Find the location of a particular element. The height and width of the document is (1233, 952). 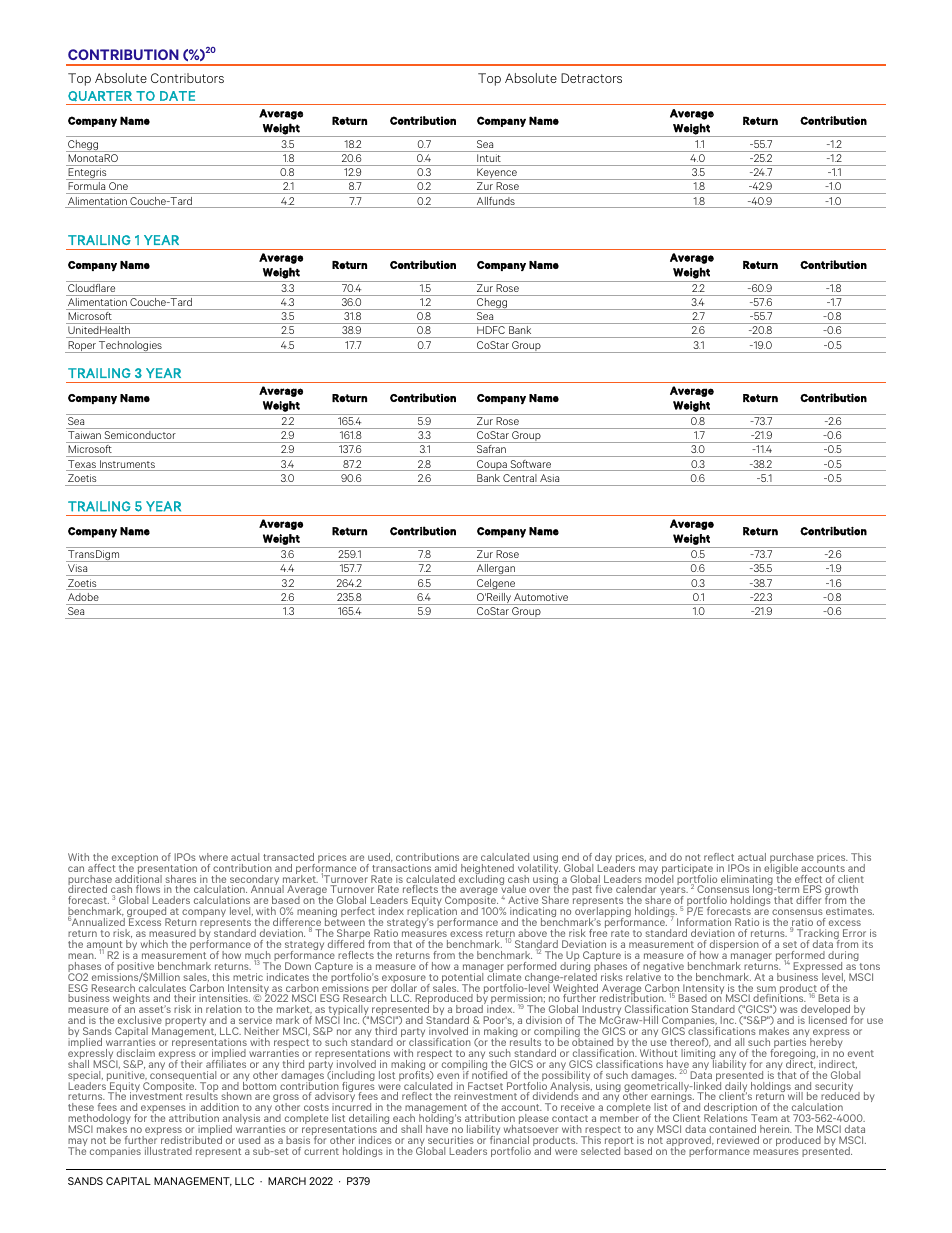

Intuit is located at coordinates (488, 158).
